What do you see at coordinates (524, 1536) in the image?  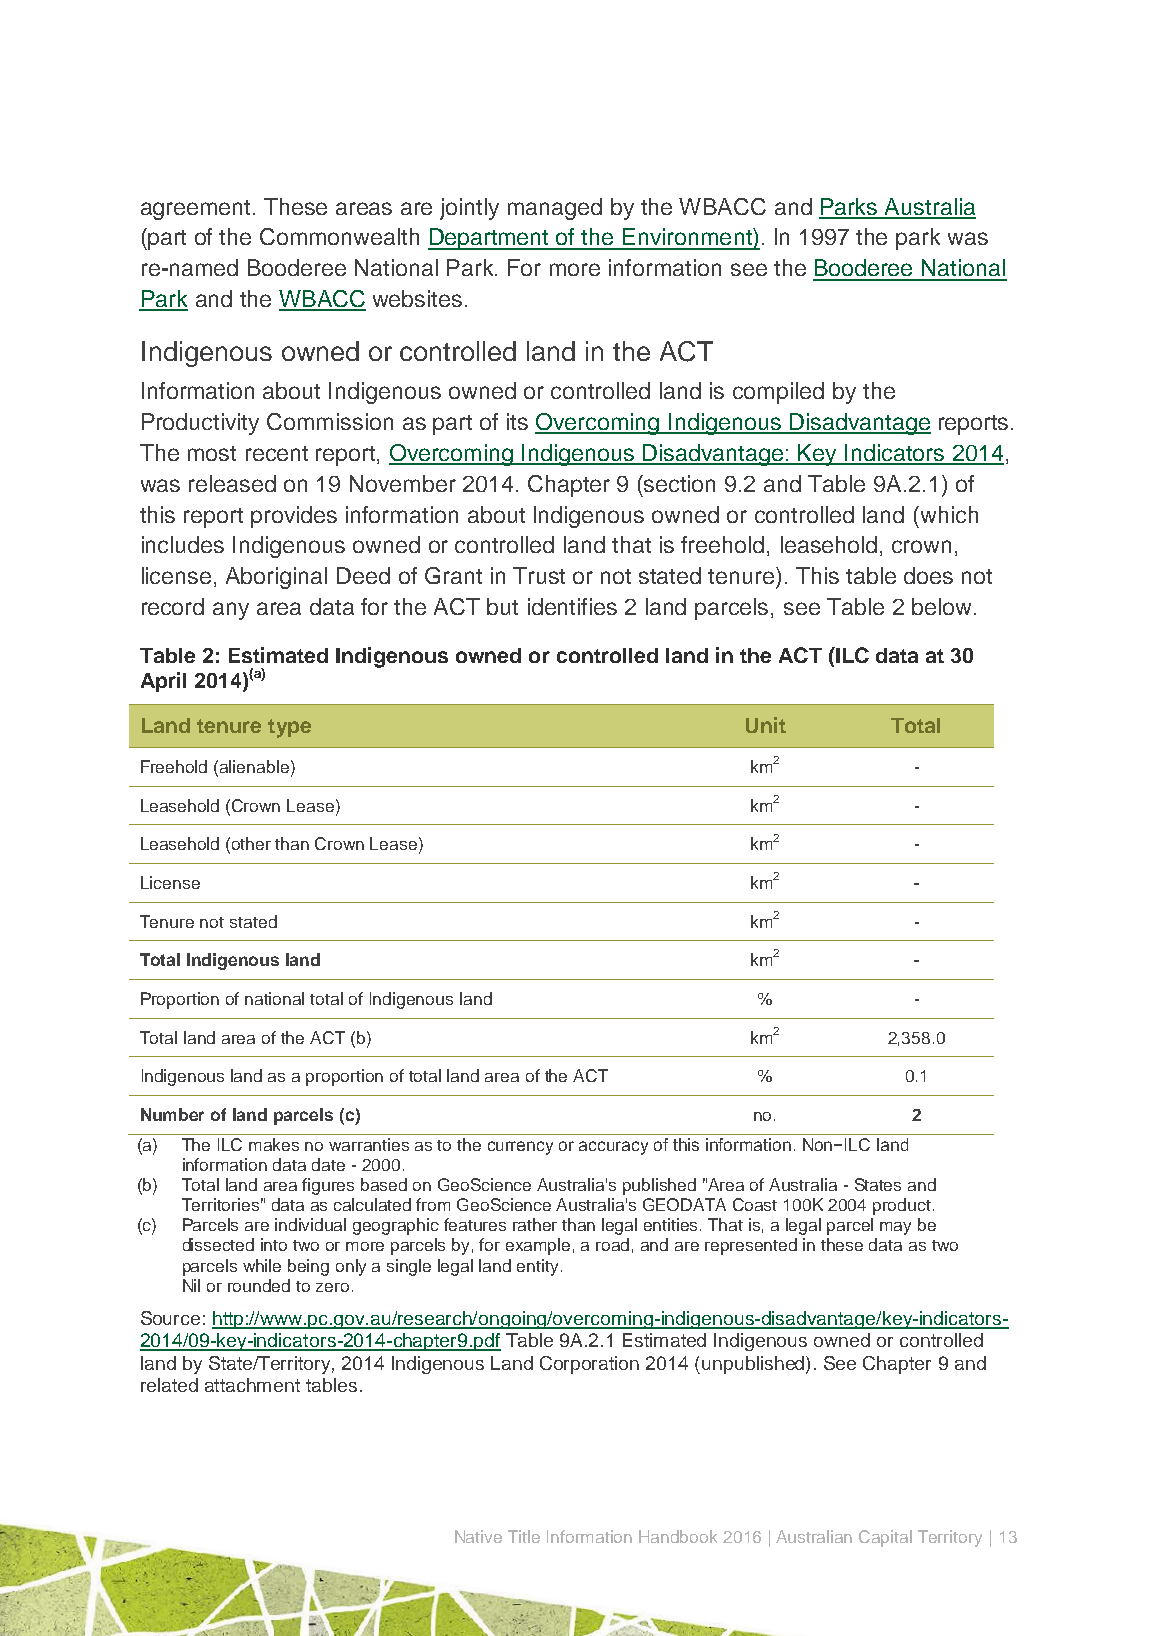 I see `Title` at bounding box center [524, 1536].
